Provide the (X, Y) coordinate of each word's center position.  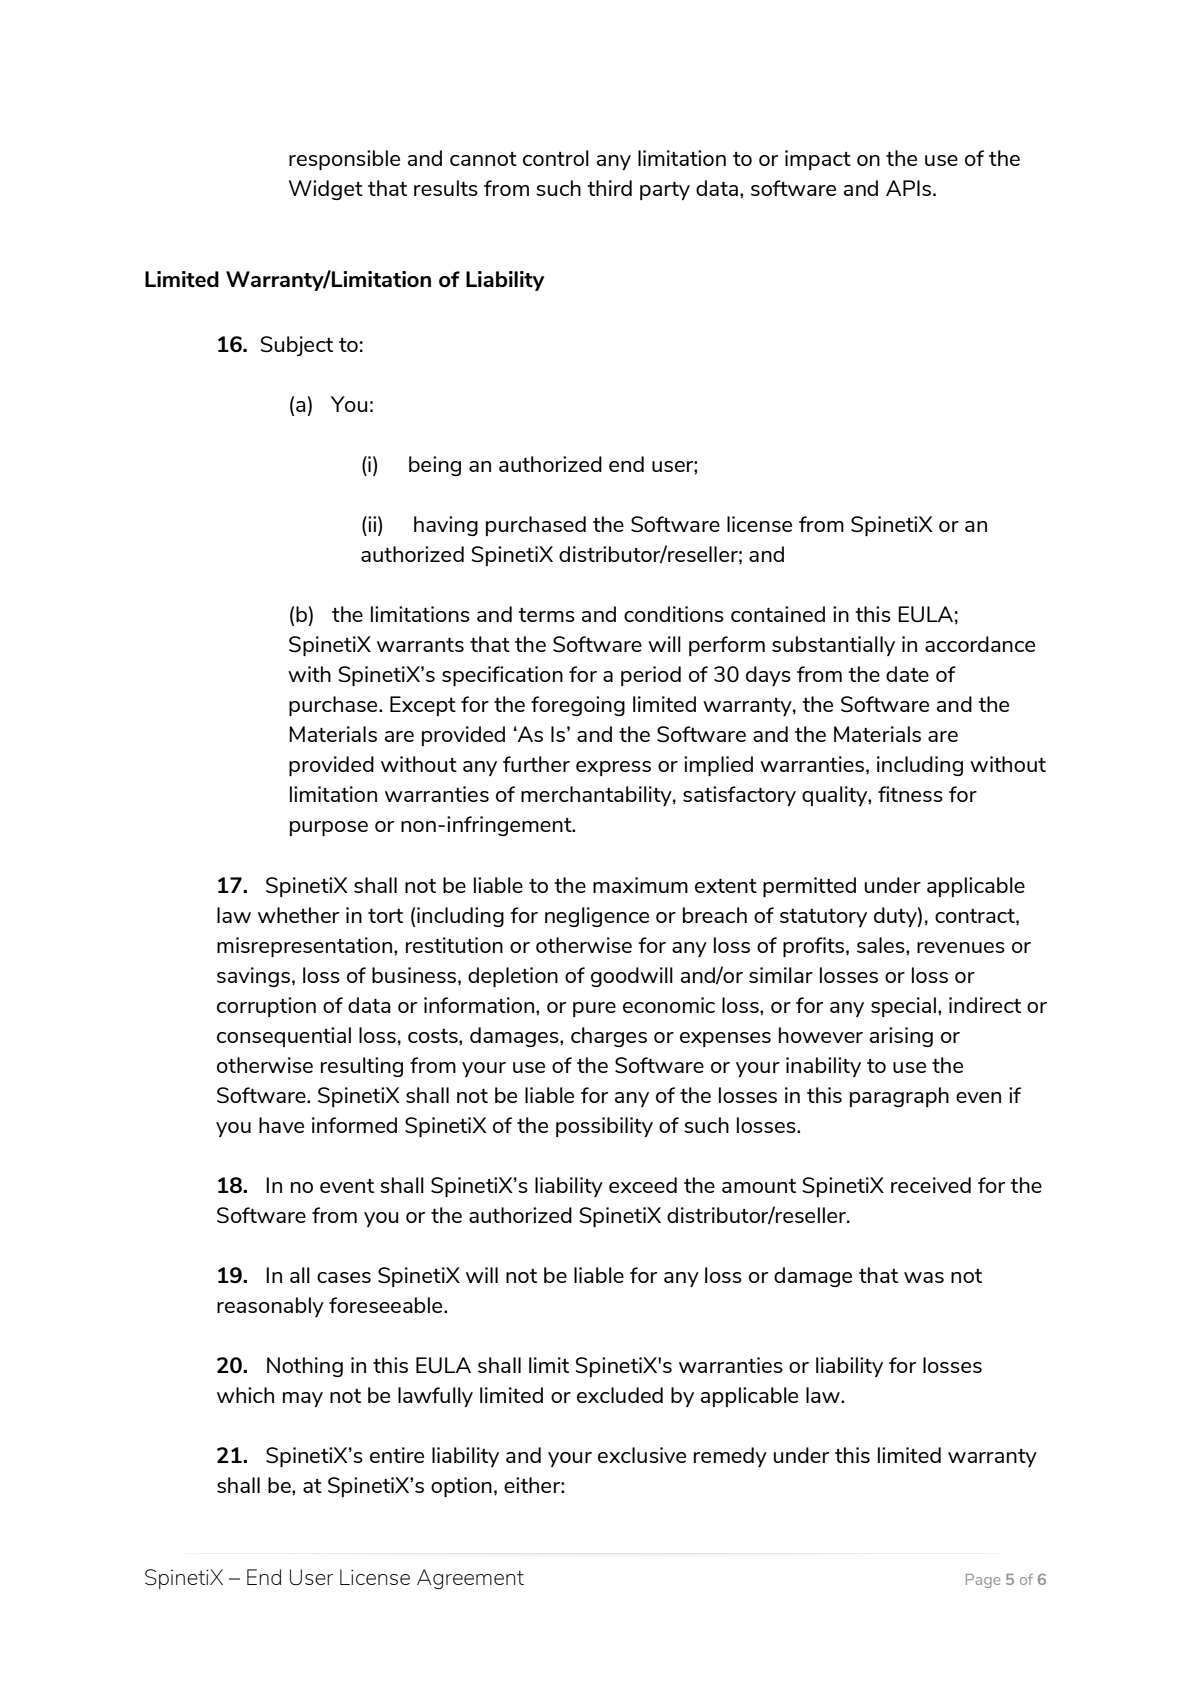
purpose (329, 828)
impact (818, 160)
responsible (344, 160)
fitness (910, 794)
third (609, 188)
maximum (640, 885)
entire (397, 1455)
